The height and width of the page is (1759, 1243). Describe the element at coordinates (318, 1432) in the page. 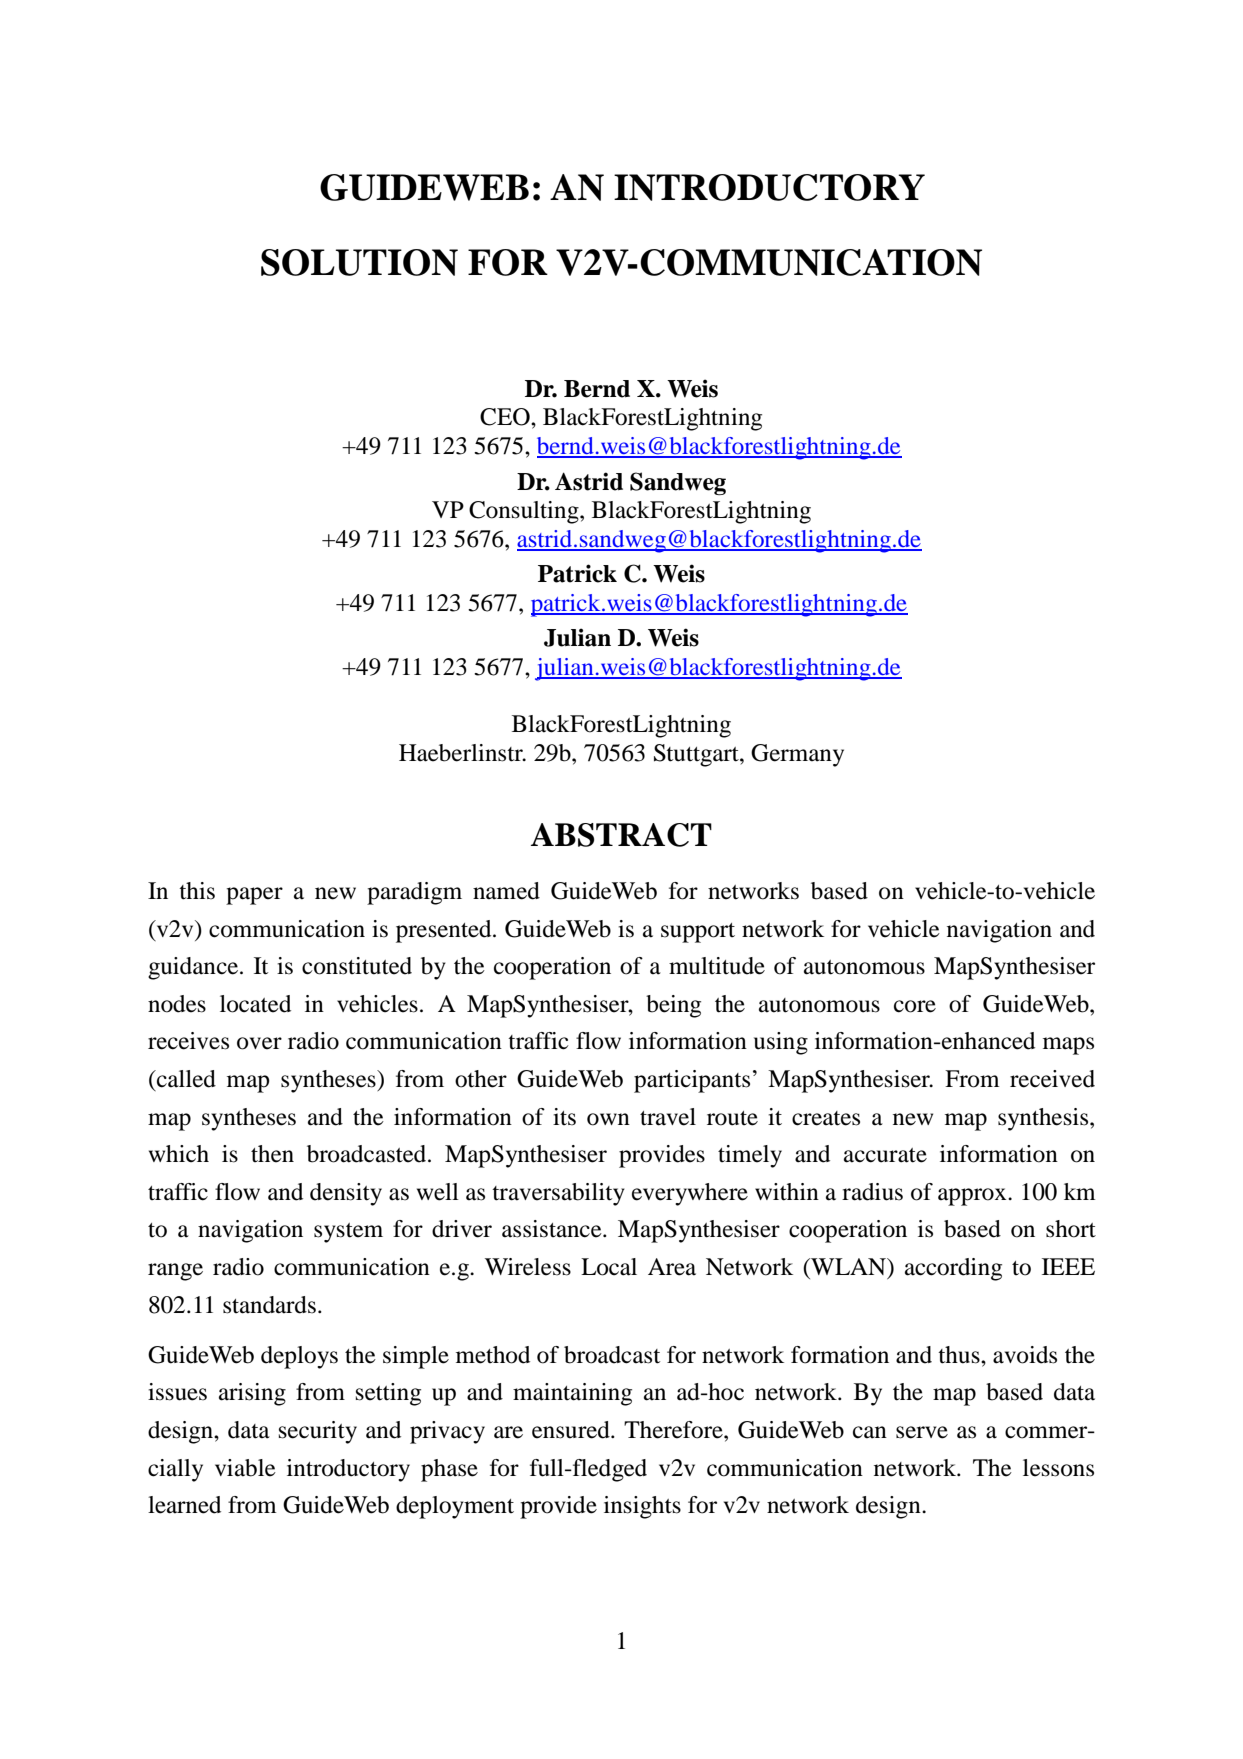

I see `security` at that location.
